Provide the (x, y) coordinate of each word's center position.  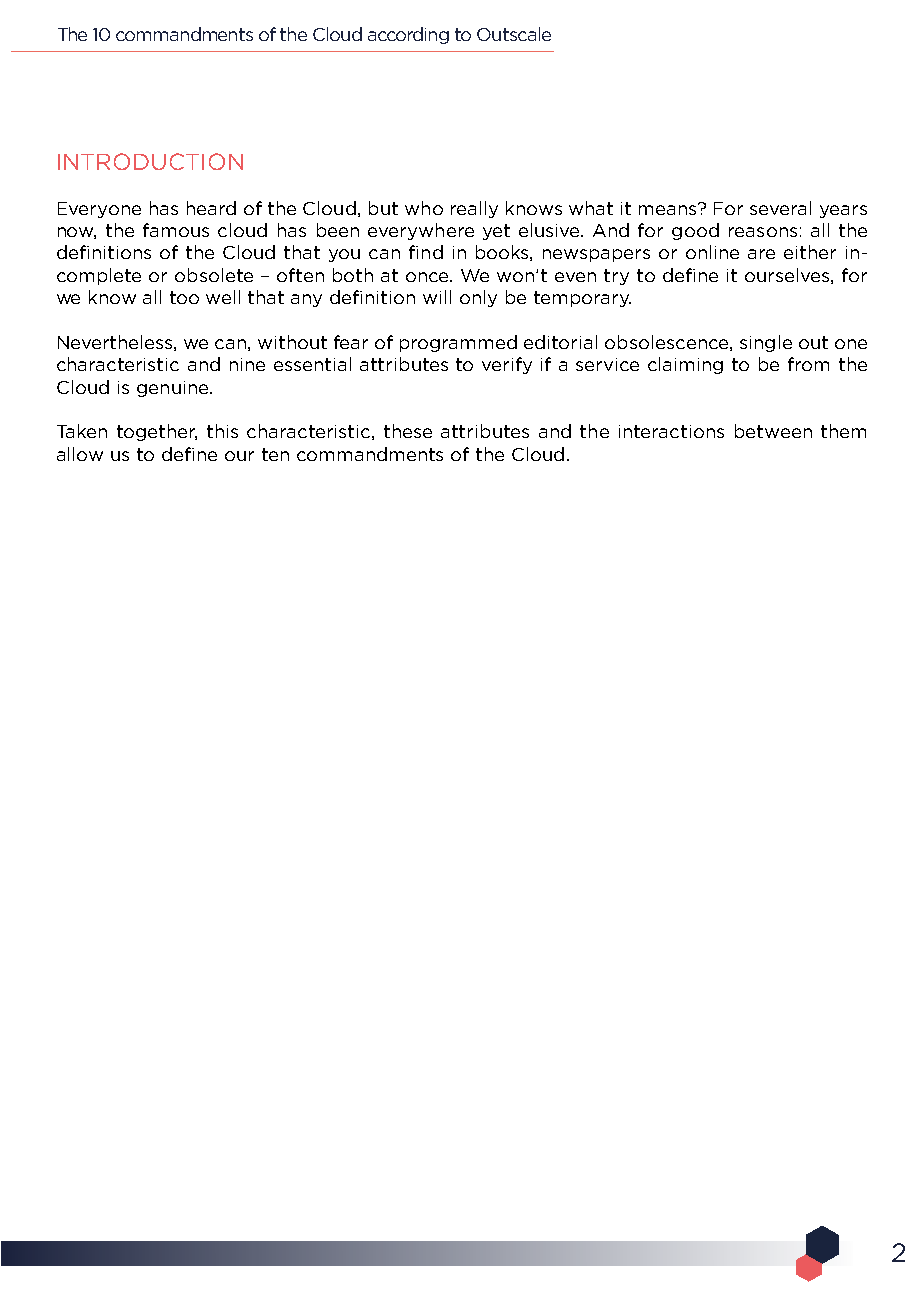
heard (211, 208)
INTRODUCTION (150, 161)
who (424, 208)
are (761, 254)
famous (176, 230)
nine (247, 364)
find (426, 252)
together (157, 432)
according (408, 35)
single (766, 343)
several (780, 208)
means (669, 209)
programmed (458, 343)
